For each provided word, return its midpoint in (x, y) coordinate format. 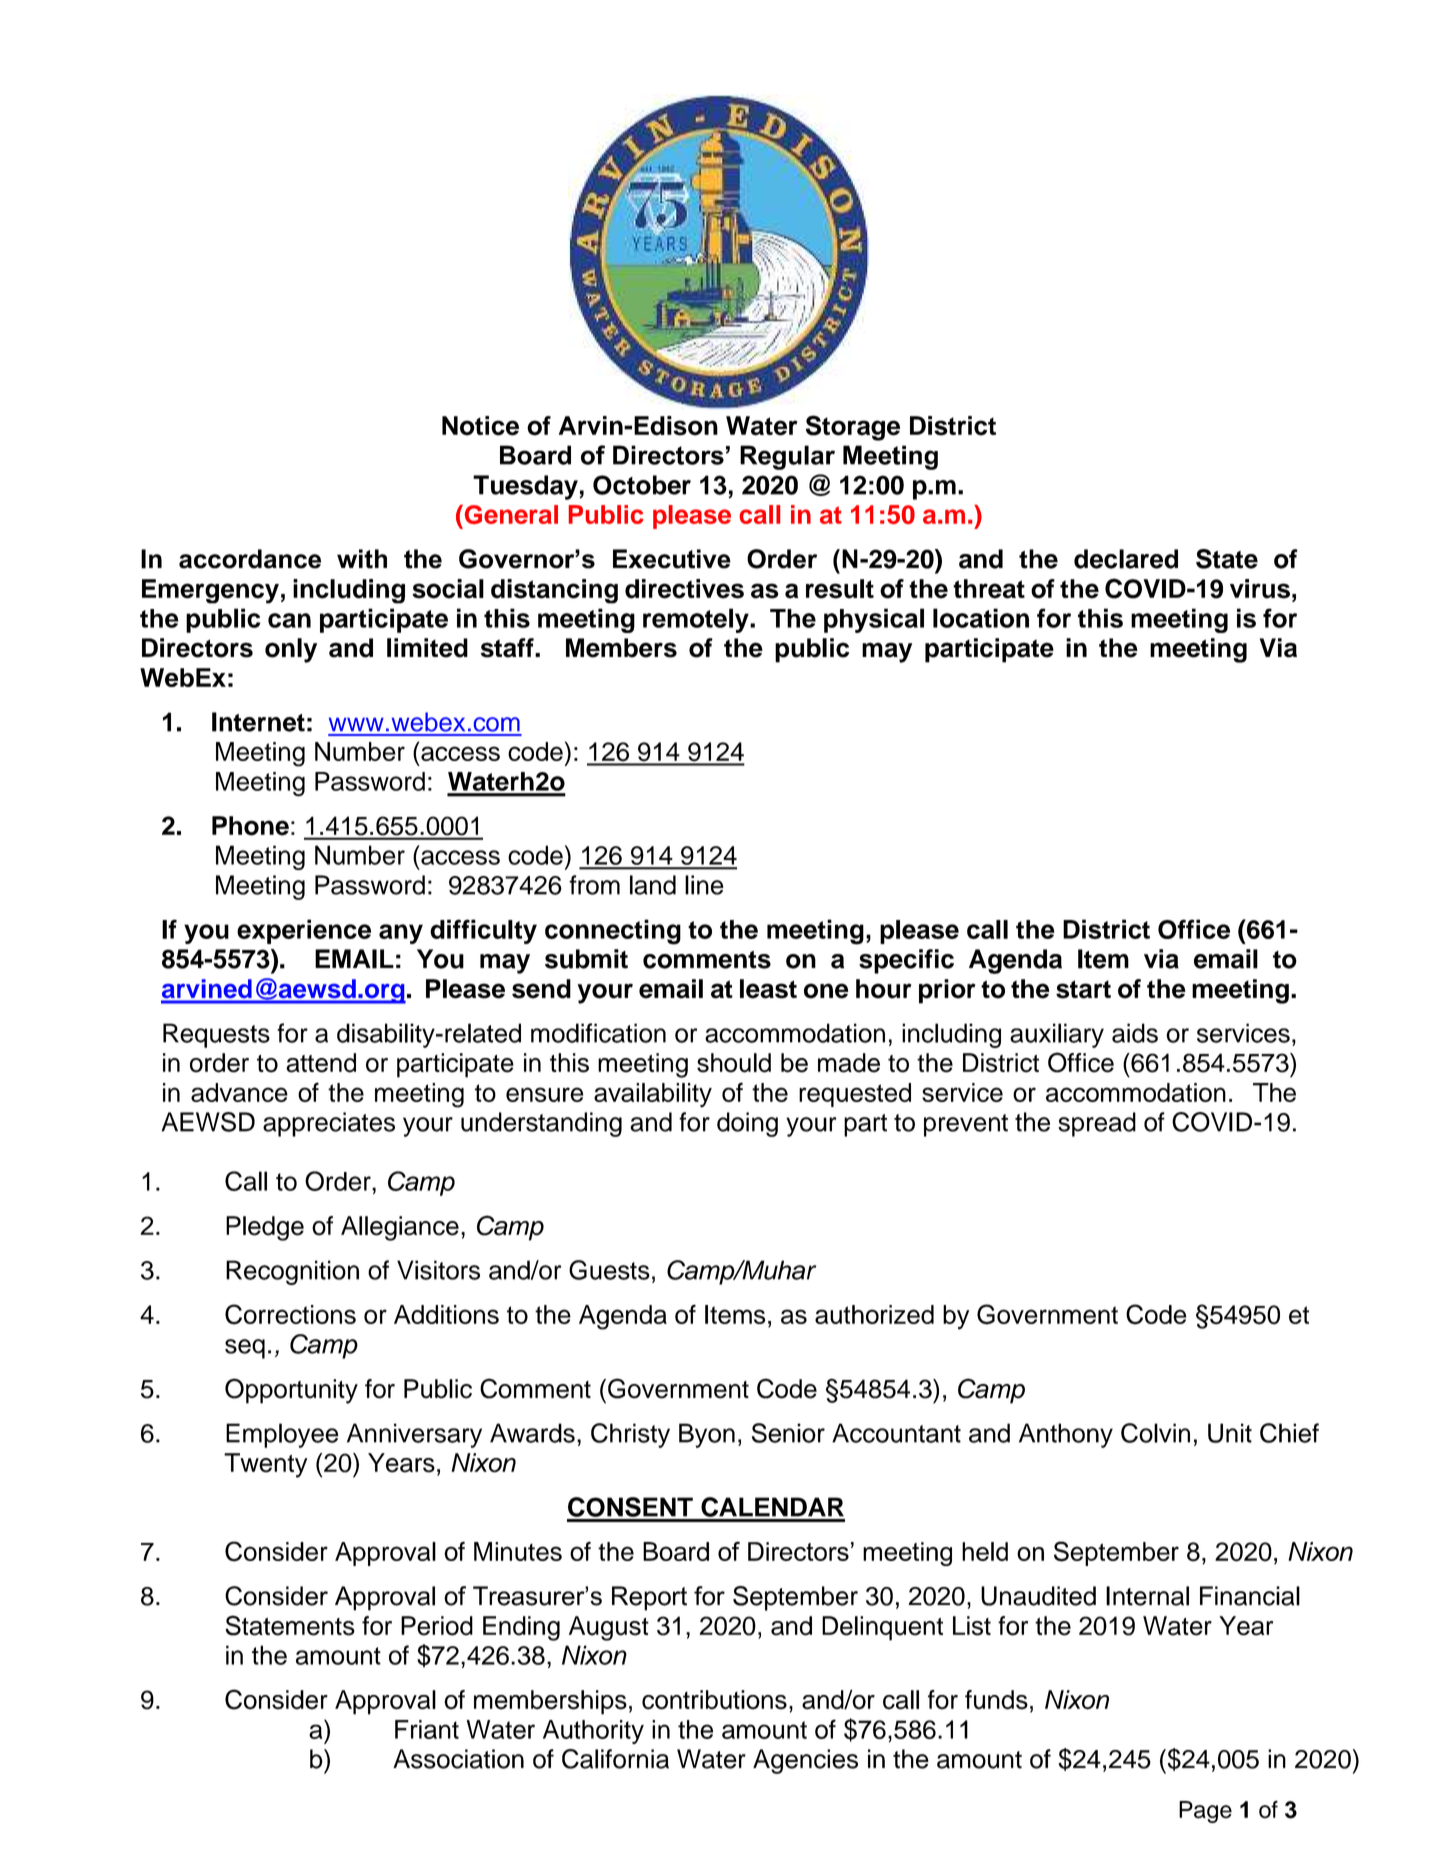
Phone (250, 826)
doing (747, 1124)
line (704, 885)
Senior (788, 1433)
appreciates (329, 1124)
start (1083, 989)
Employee (282, 1435)
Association (458, 1759)
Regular (787, 457)
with (362, 559)
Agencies (805, 1761)
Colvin (1155, 1433)
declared (1126, 559)
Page (1205, 1812)
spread (1097, 1124)
